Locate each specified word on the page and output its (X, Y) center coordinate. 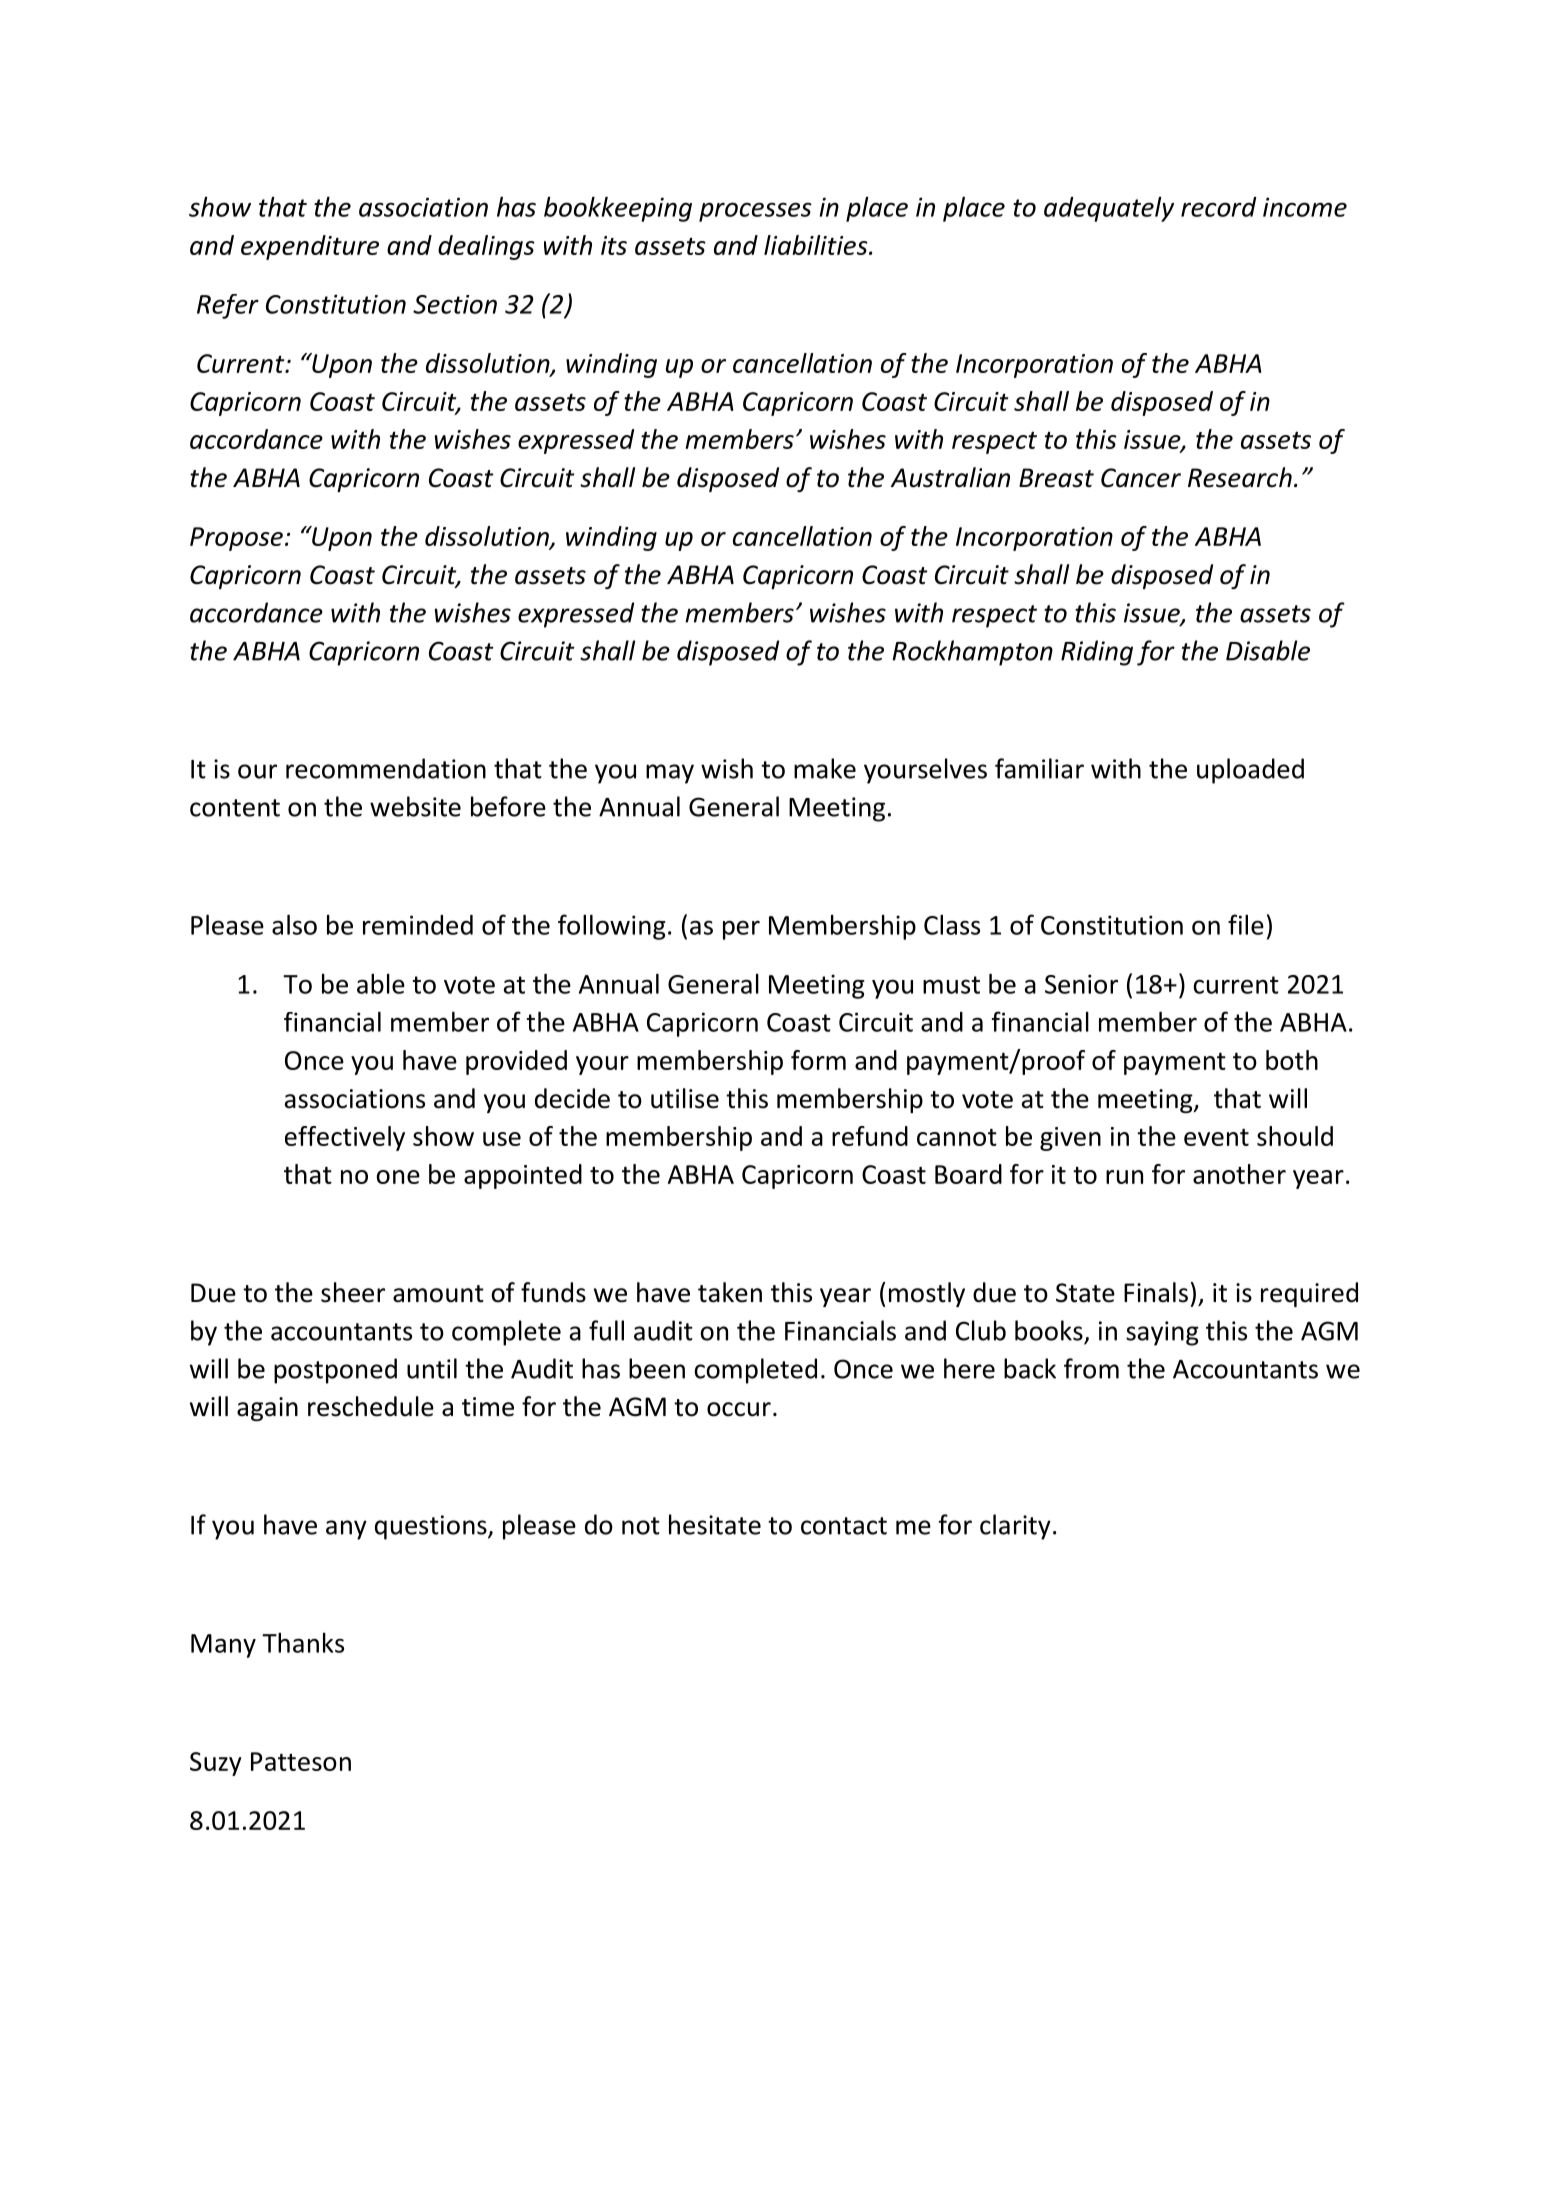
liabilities (817, 245)
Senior (1081, 984)
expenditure (310, 247)
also (294, 924)
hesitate (715, 1524)
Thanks (303, 1642)
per (741, 930)
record (1219, 207)
